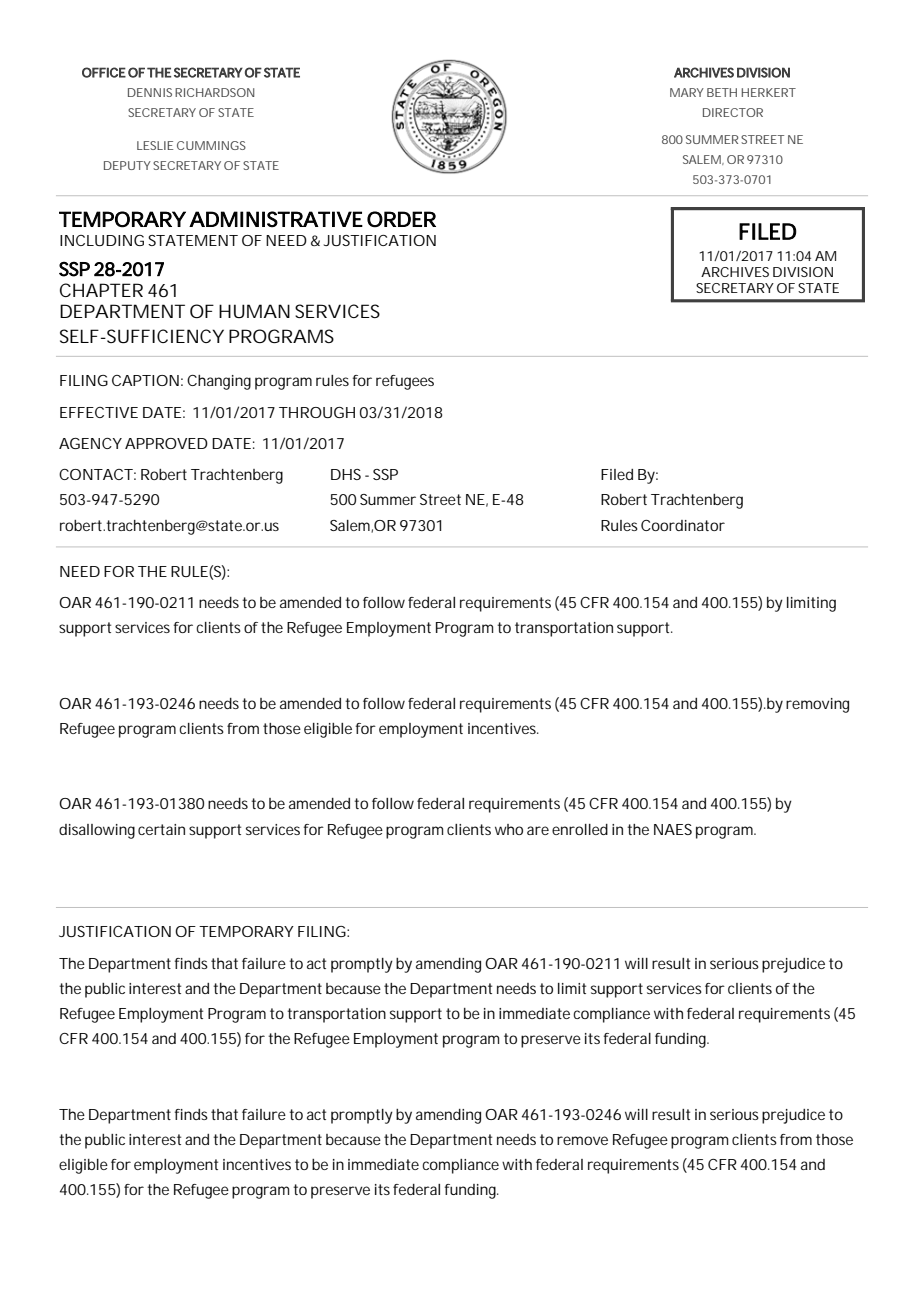  Describe the element at coordinates (161, 829) in the page. I see `certain` at that location.
